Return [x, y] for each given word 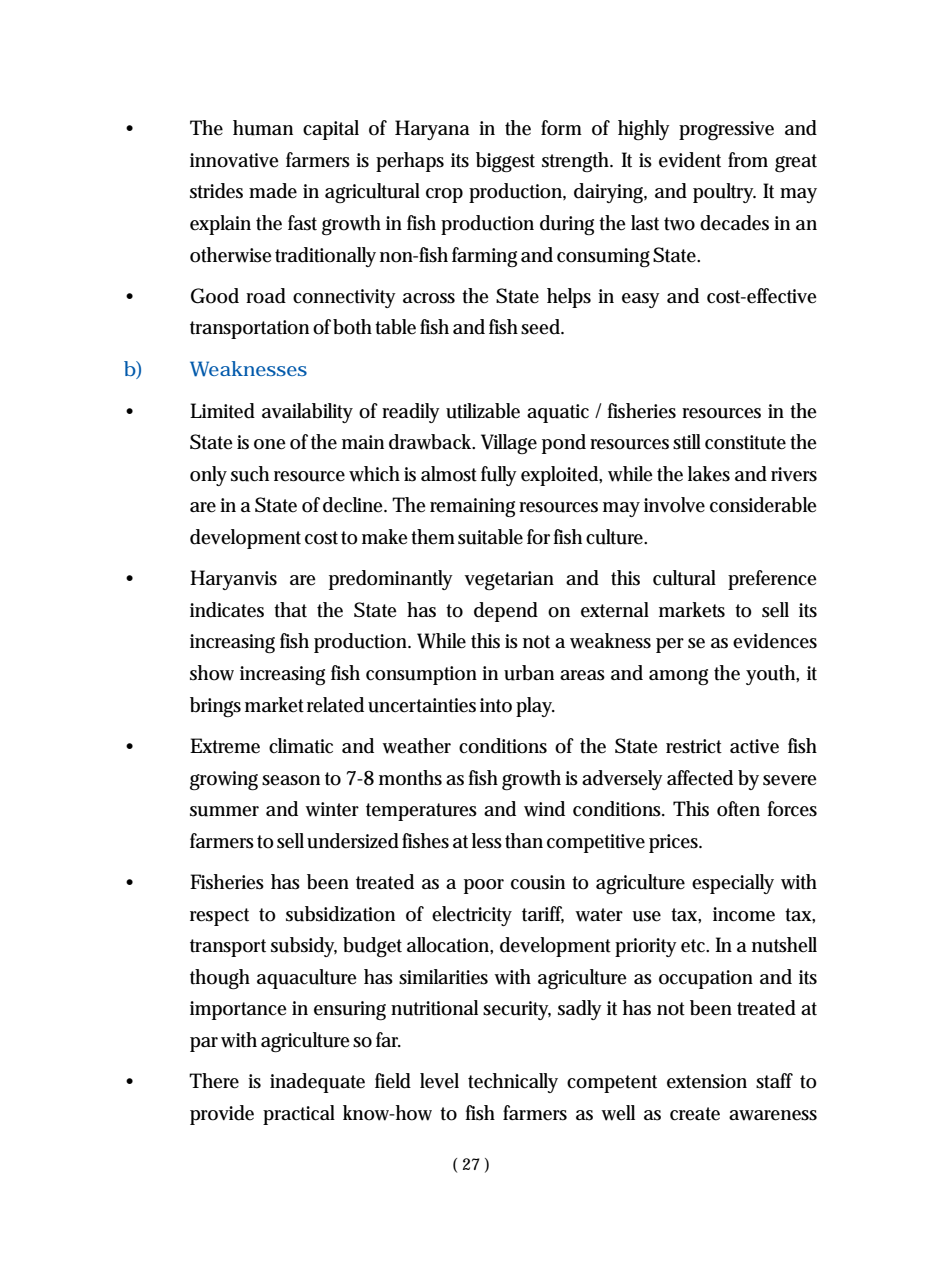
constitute [745, 442]
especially [733, 884]
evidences [775, 641]
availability [307, 413]
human [263, 128]
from [748, 160]
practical [299, 1115]
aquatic [558, 413]
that [290, 610]
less [487, 841]
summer [224, 811]
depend [506, 612]
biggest [505, 162]
